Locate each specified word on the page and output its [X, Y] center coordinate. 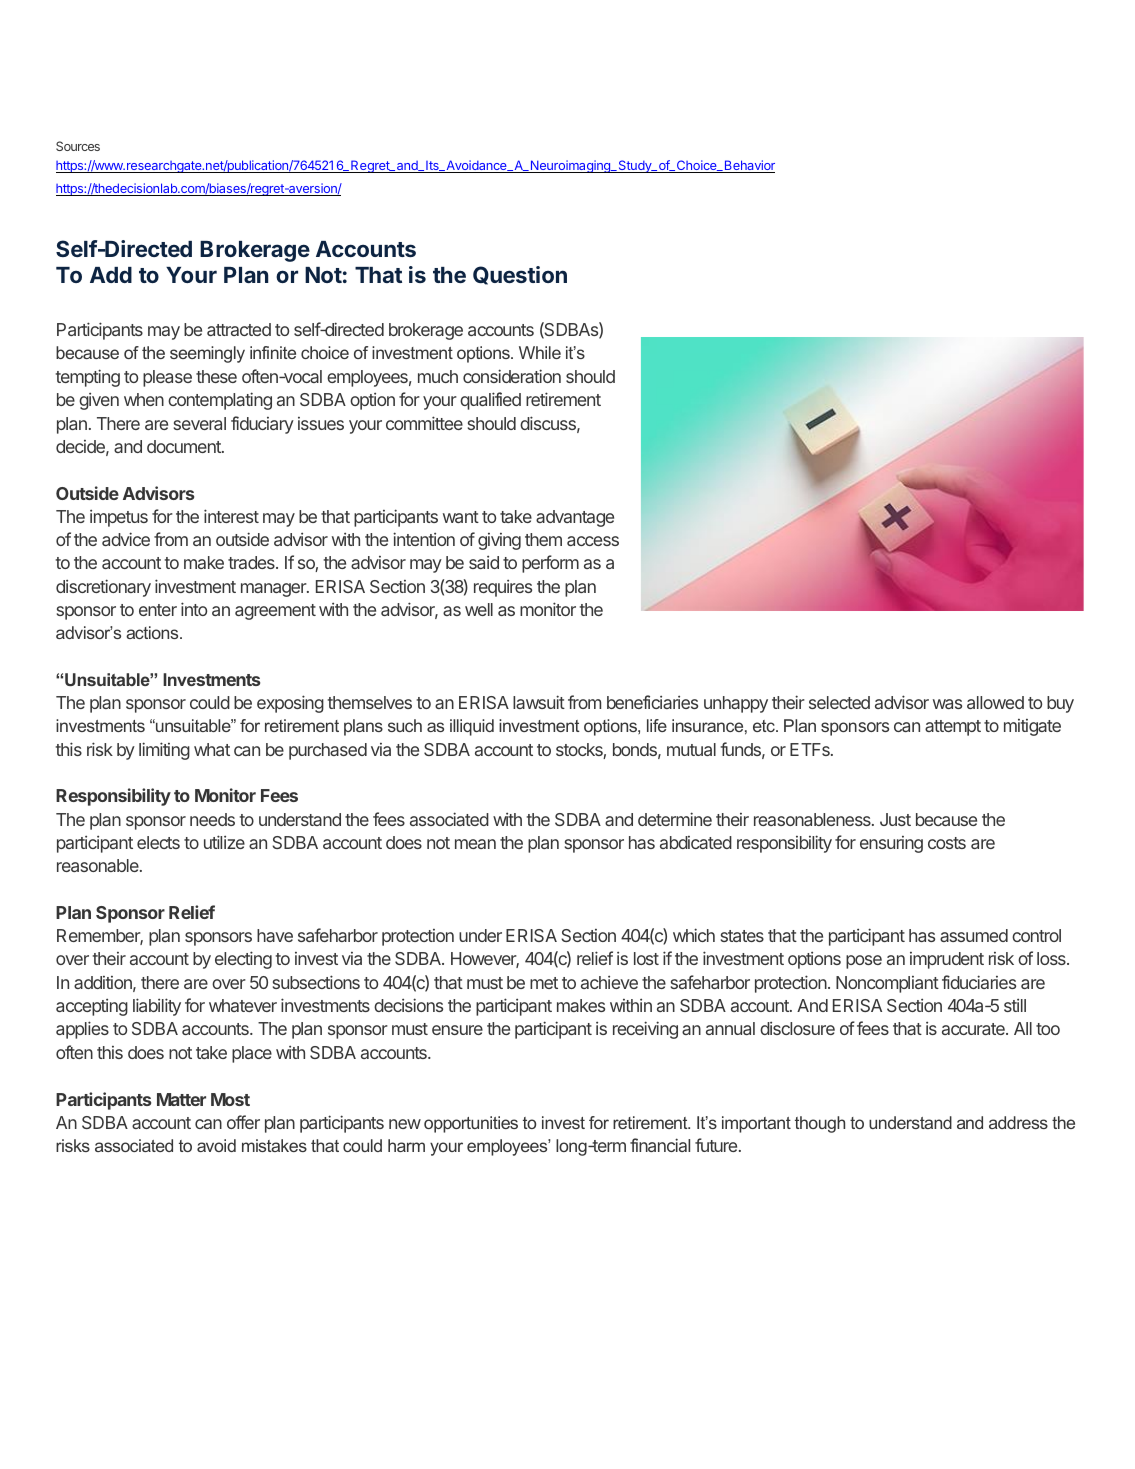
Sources [78, 146]
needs [212, 819]
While [540, 352]
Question [520, 275]
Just [895, 819]
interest [231, 516]
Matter [181, 1099]
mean [475, 844]
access [593, 541]
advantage [575, 518]
